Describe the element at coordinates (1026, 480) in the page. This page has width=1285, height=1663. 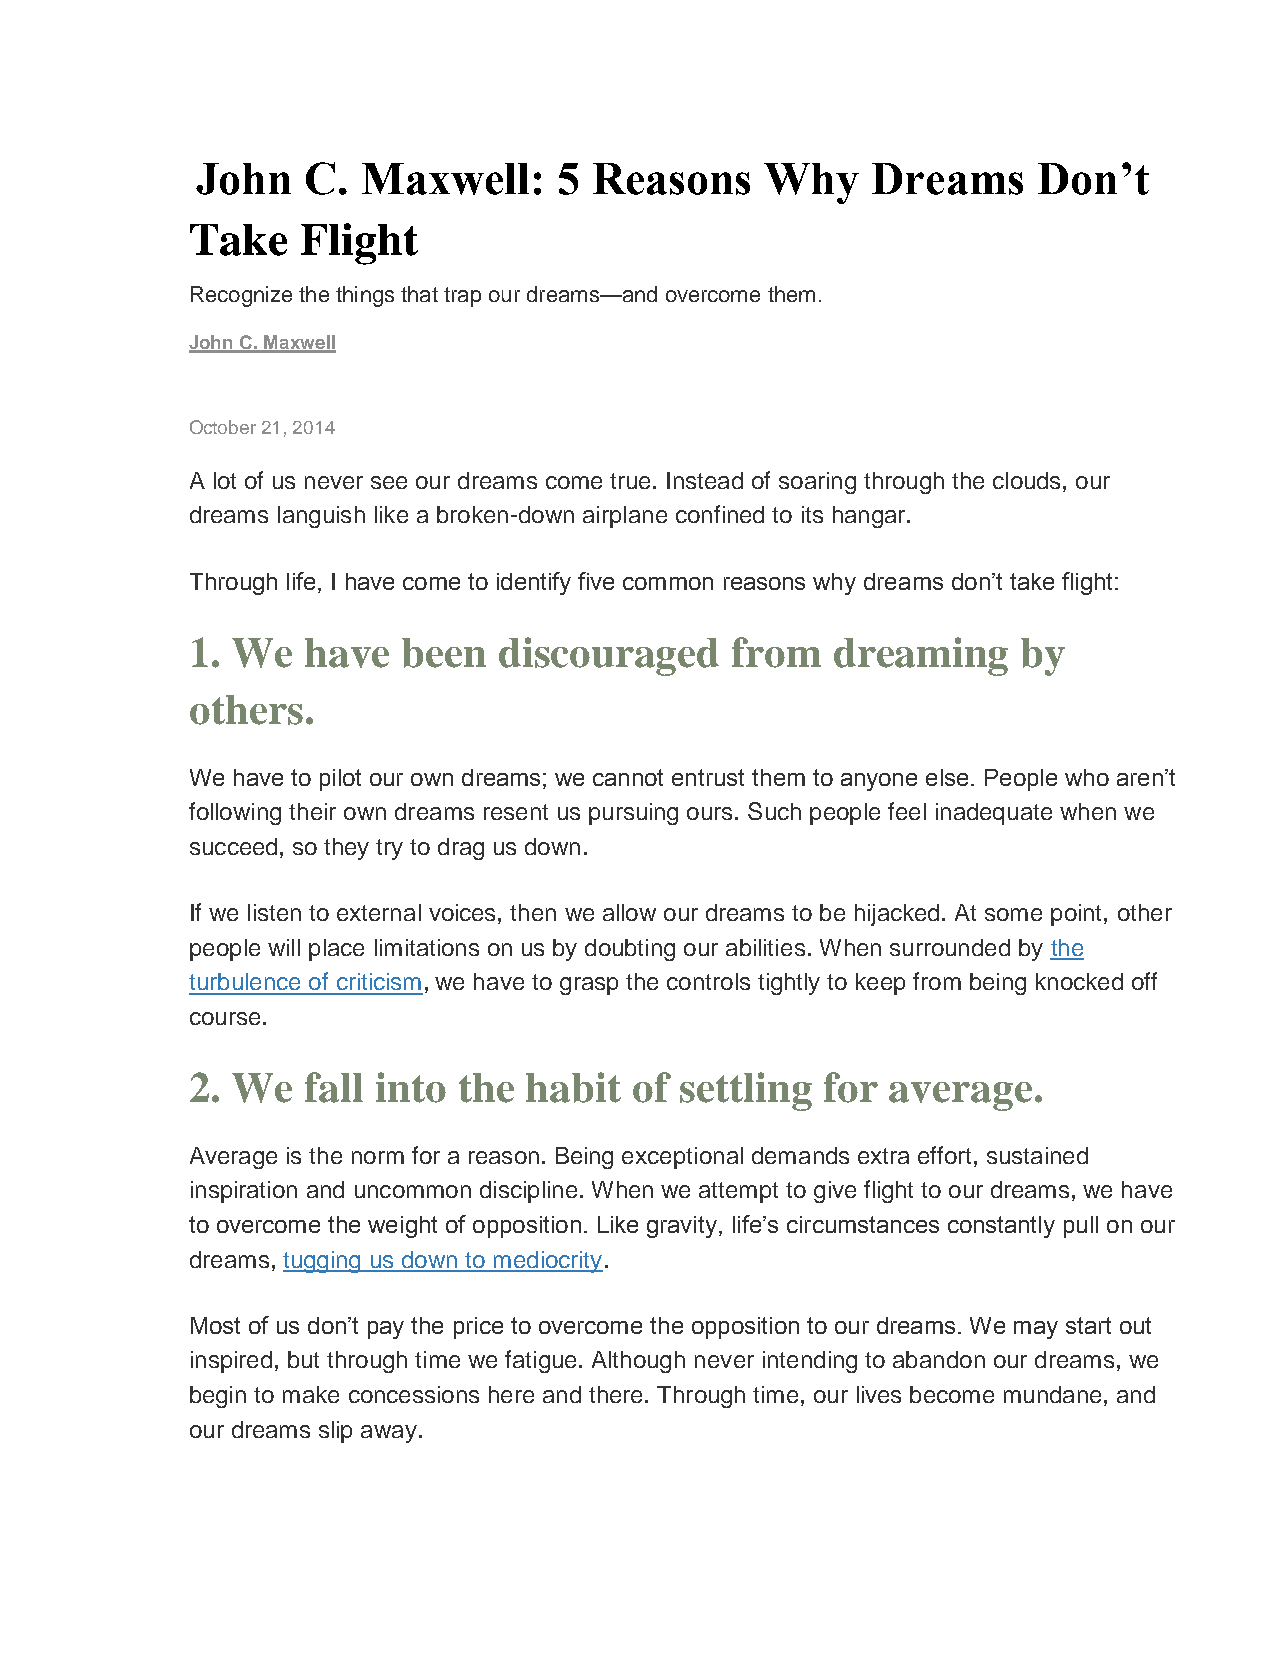
I see `clouds` at that location.
